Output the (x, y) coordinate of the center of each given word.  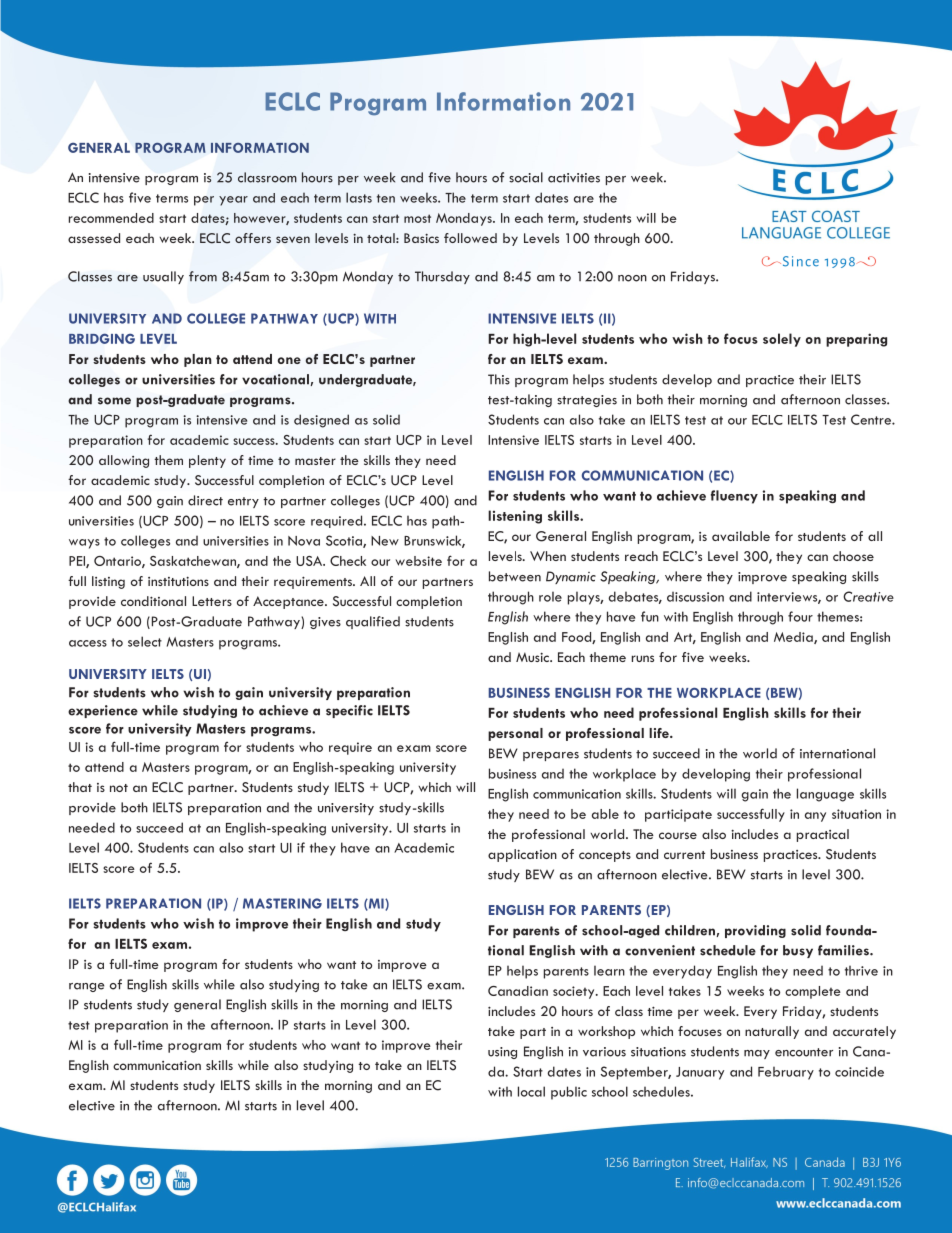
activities (574, 178)
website (418, 561)
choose (853, 556)
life (660, 733)
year (233, 201)
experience (103, 711)
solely (782, 340)
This (499, 379)
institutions (178, 581)
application (522, 855)
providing (755, 931)
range (86, 987)
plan (198, 360)
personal (515, 734)
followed (470, 238)
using (502, 1053)
